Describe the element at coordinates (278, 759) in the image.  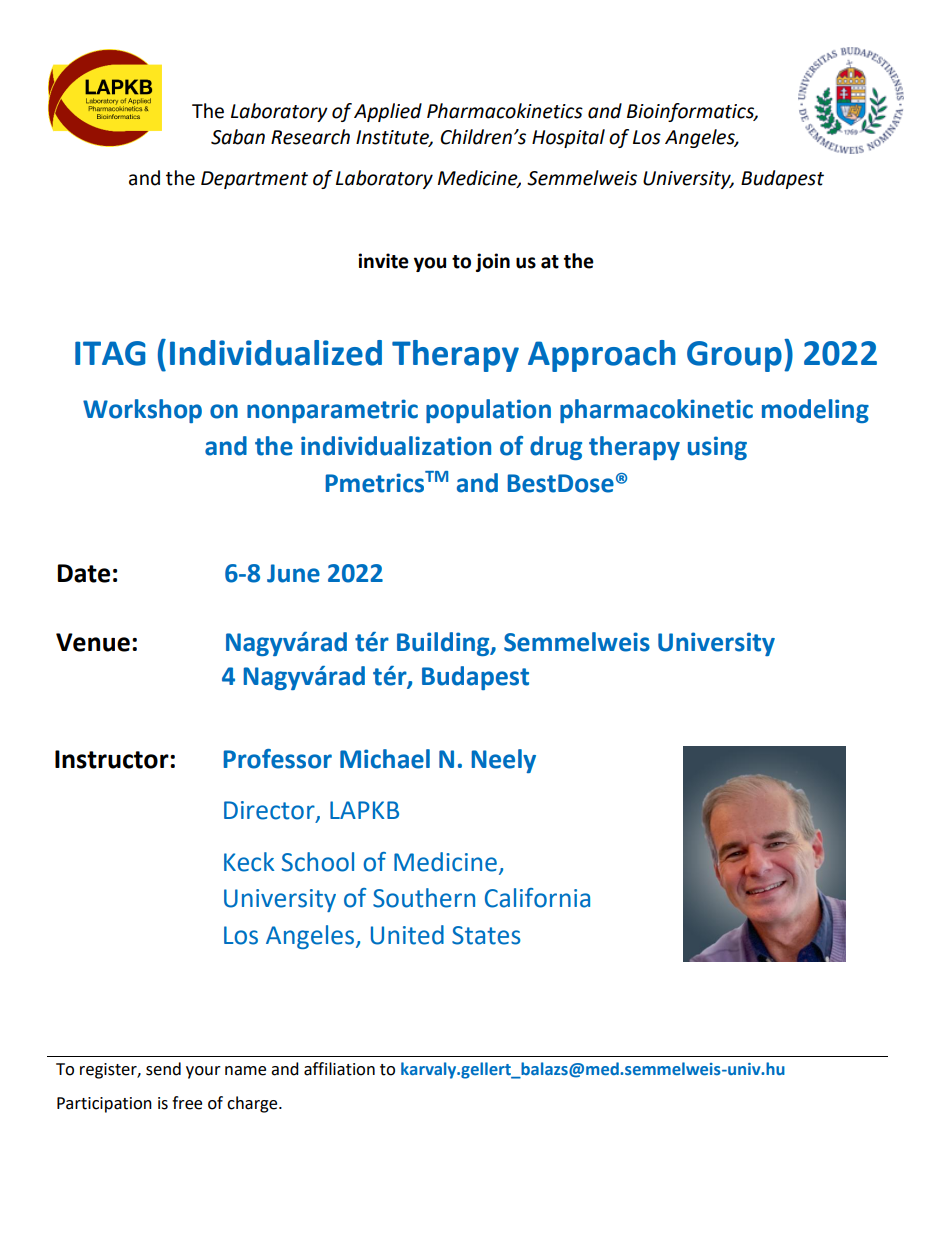
I see `Professor` at that location.
